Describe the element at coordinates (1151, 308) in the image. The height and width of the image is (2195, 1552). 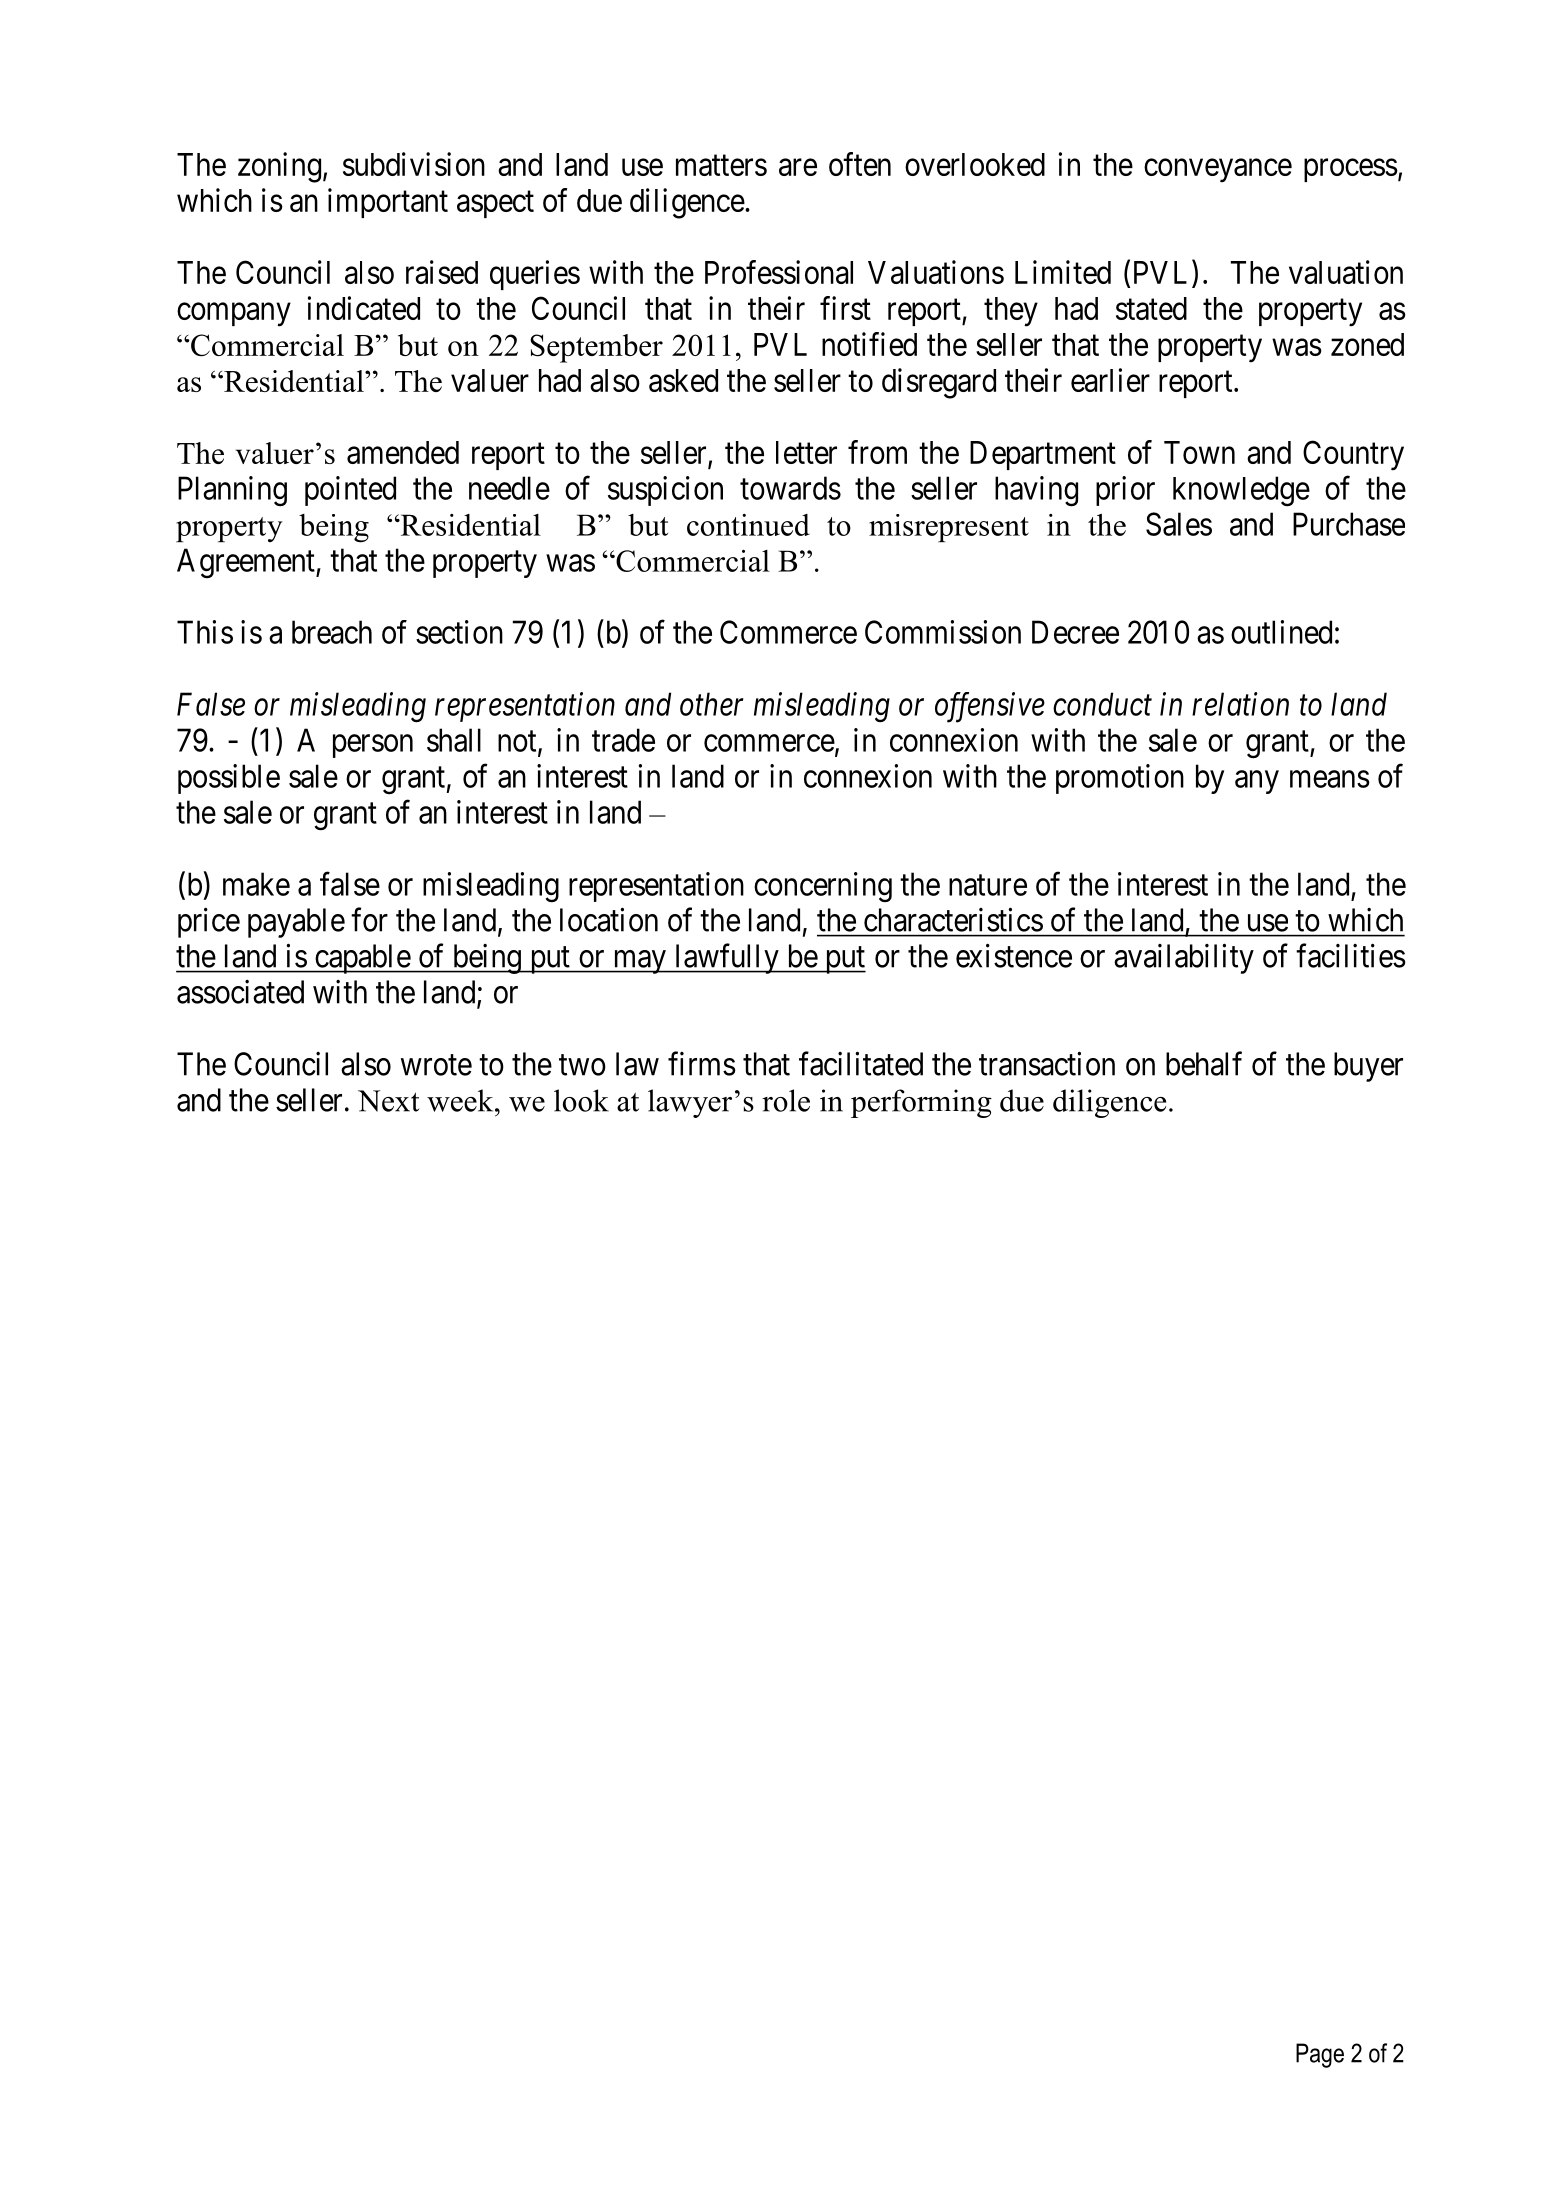
I see `stated` at that location.
